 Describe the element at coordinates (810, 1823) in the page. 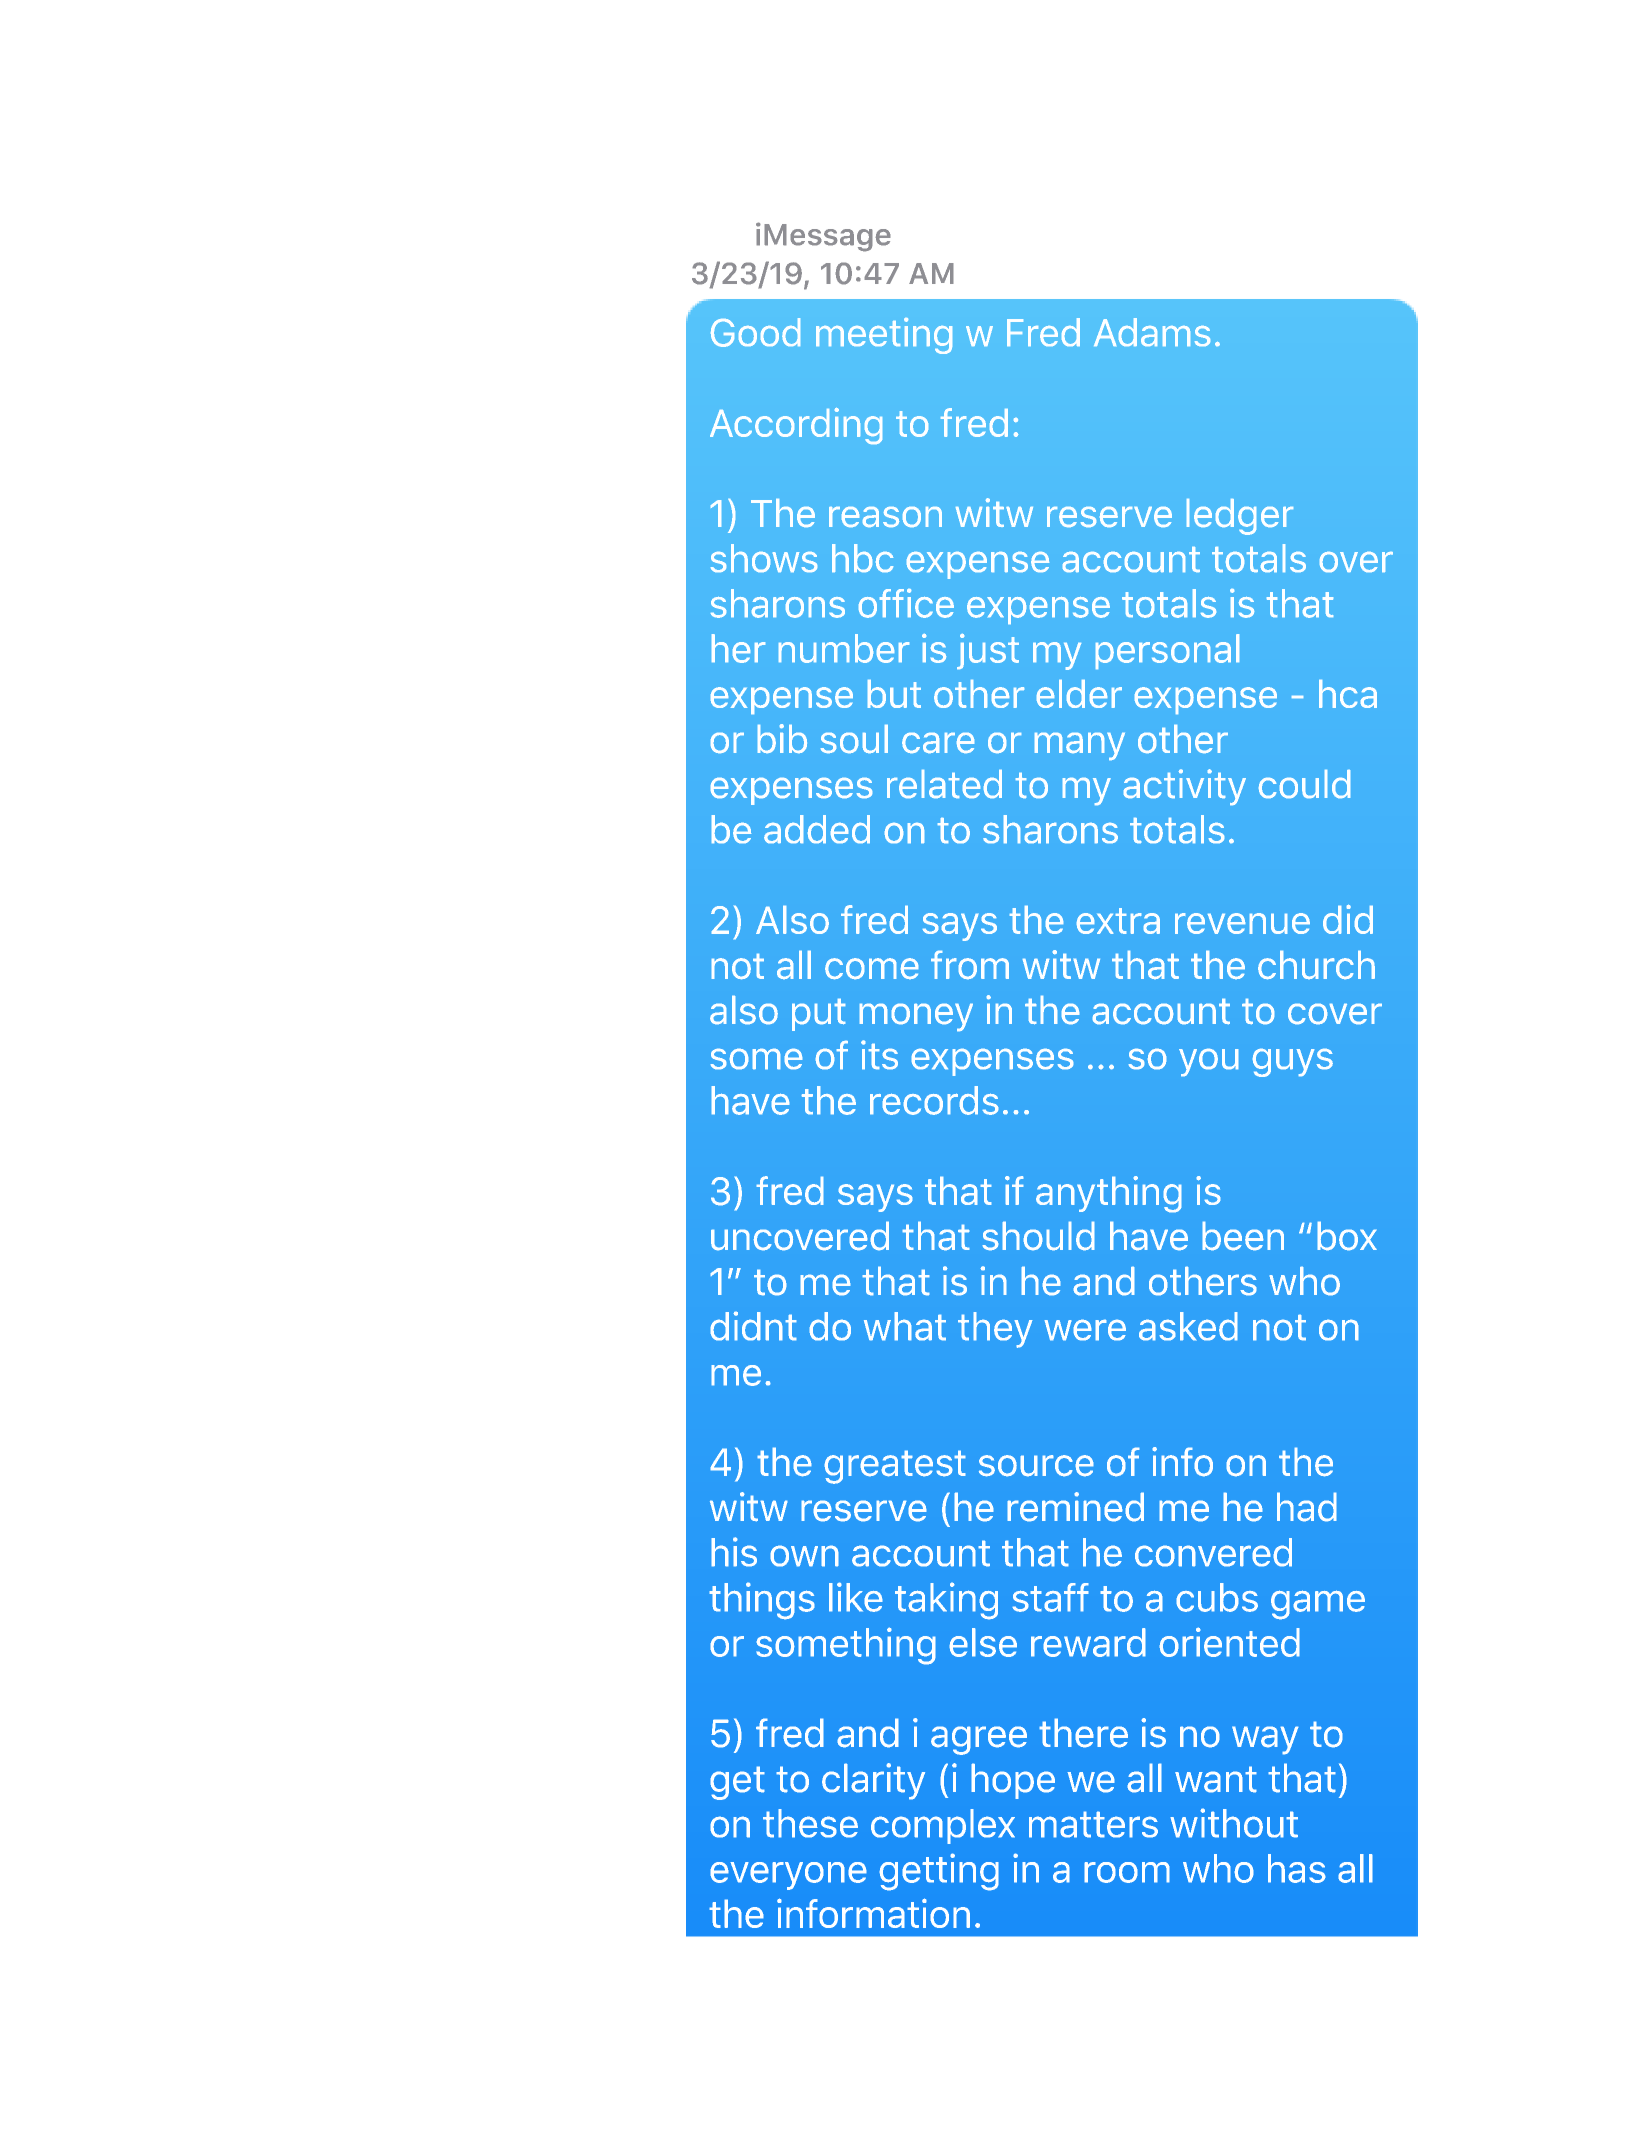

I see `these` at that location.
